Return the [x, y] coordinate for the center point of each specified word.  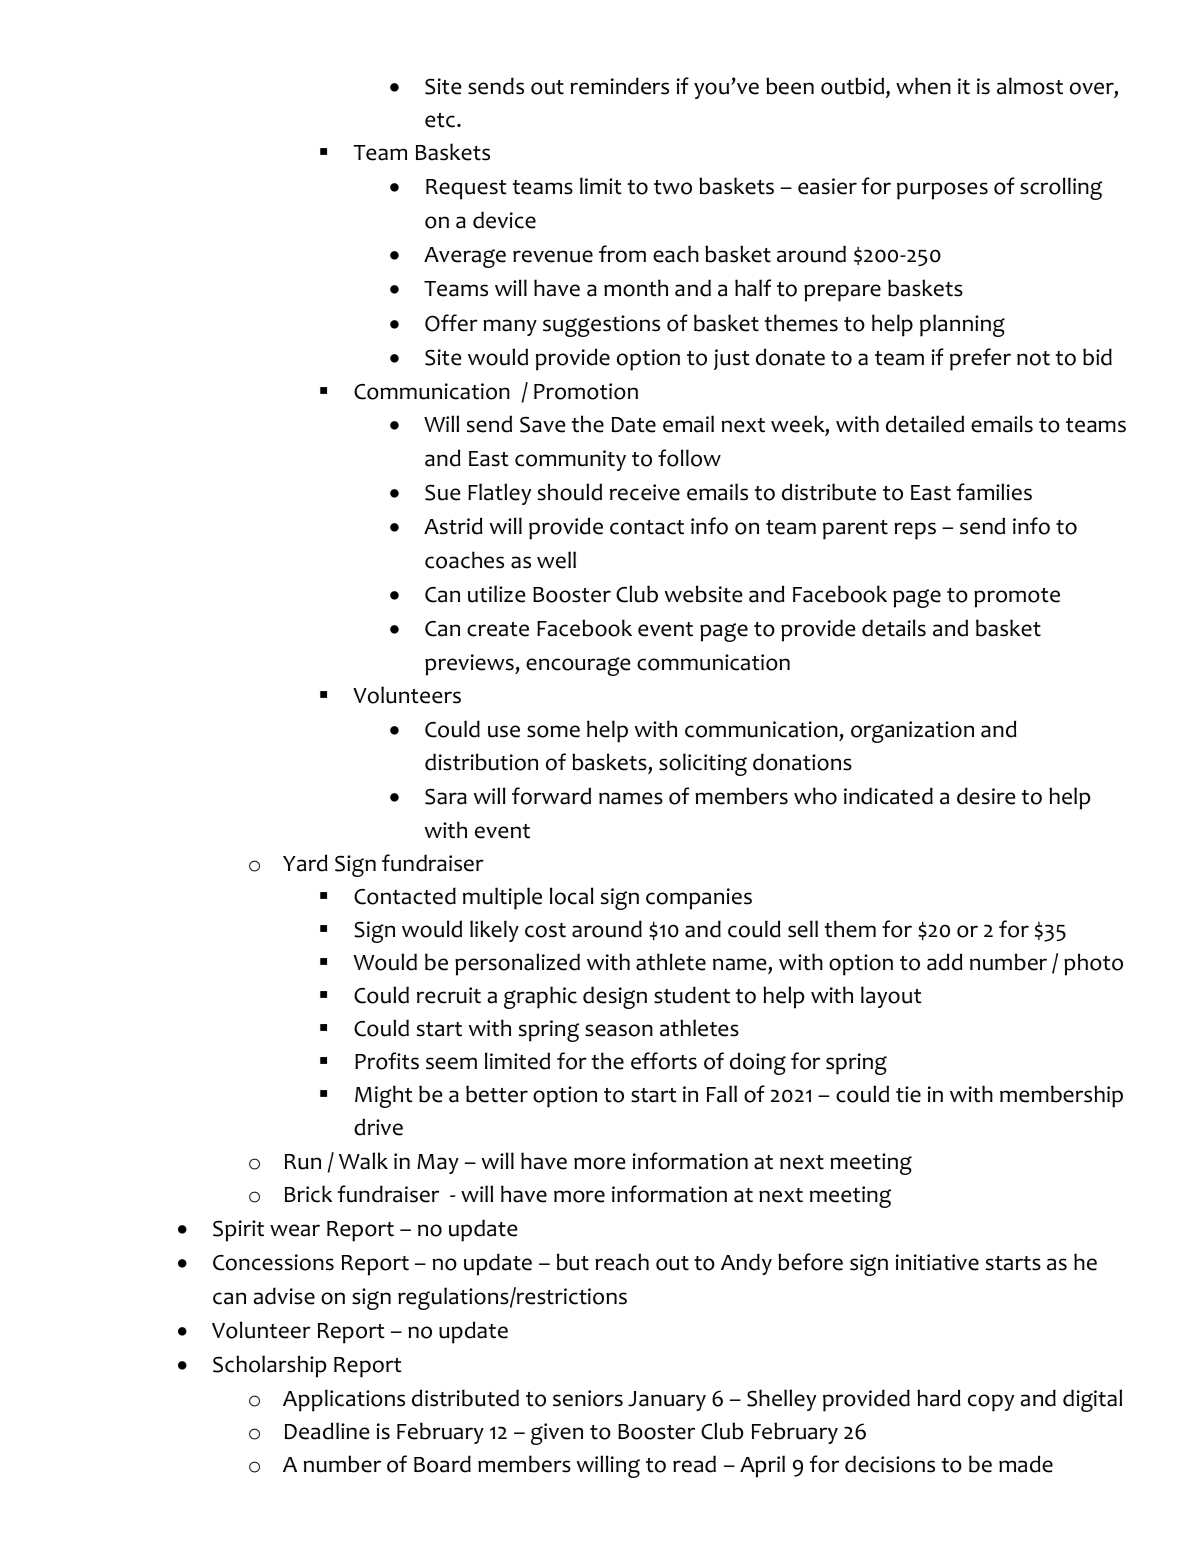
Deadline [327, 1431]
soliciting [703, 764]
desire [986, 796]
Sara [446, 797]
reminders [619, 86]
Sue [443, 493]
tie [908, 1094]
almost [1030, 86]
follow [689, 458]
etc [440, 120]
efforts [664, 1061]
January [667, 1401]
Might [384, 1096]
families [994, 492]
